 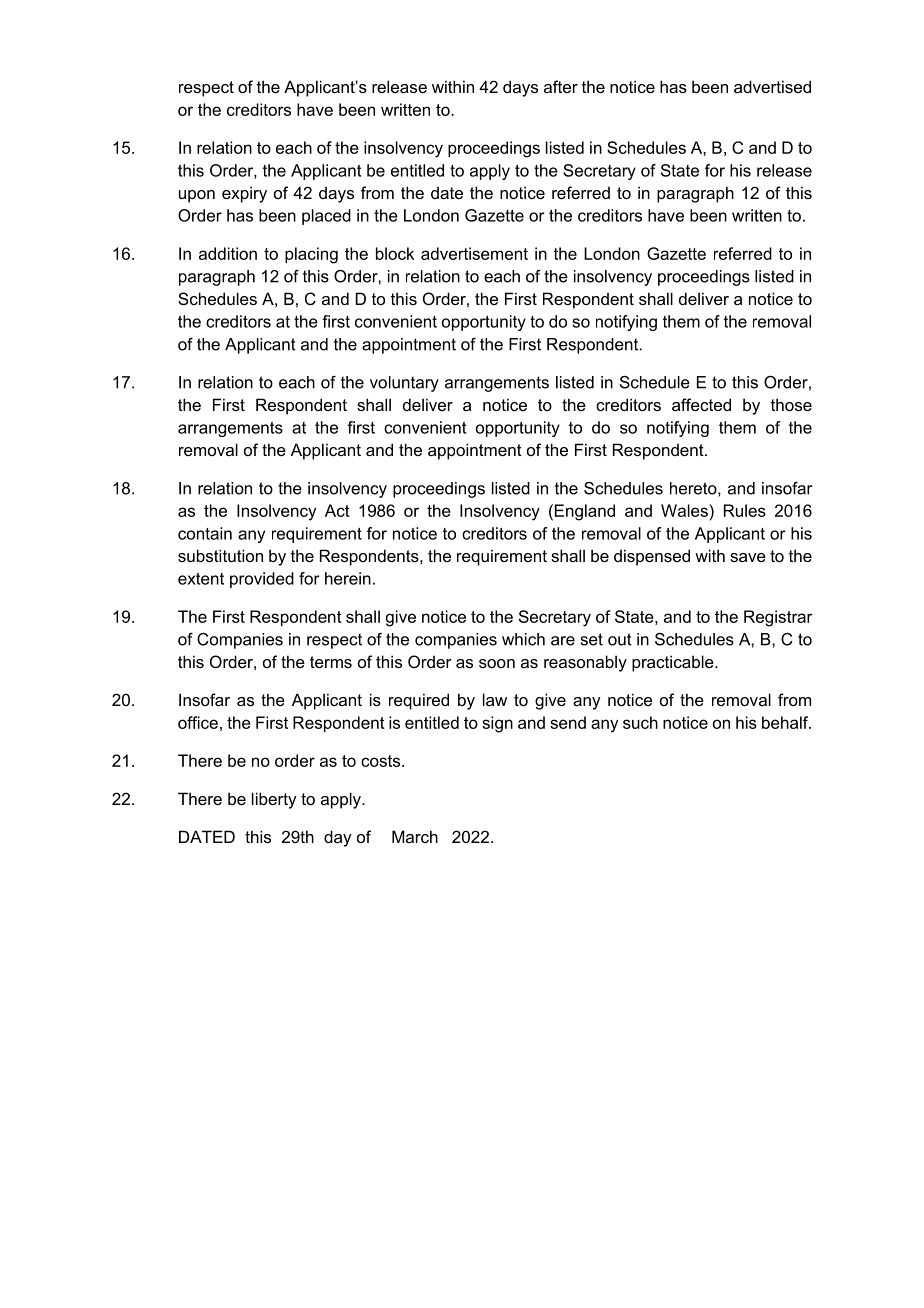 I want to click on voluntary, so click(x=404, y=384).
